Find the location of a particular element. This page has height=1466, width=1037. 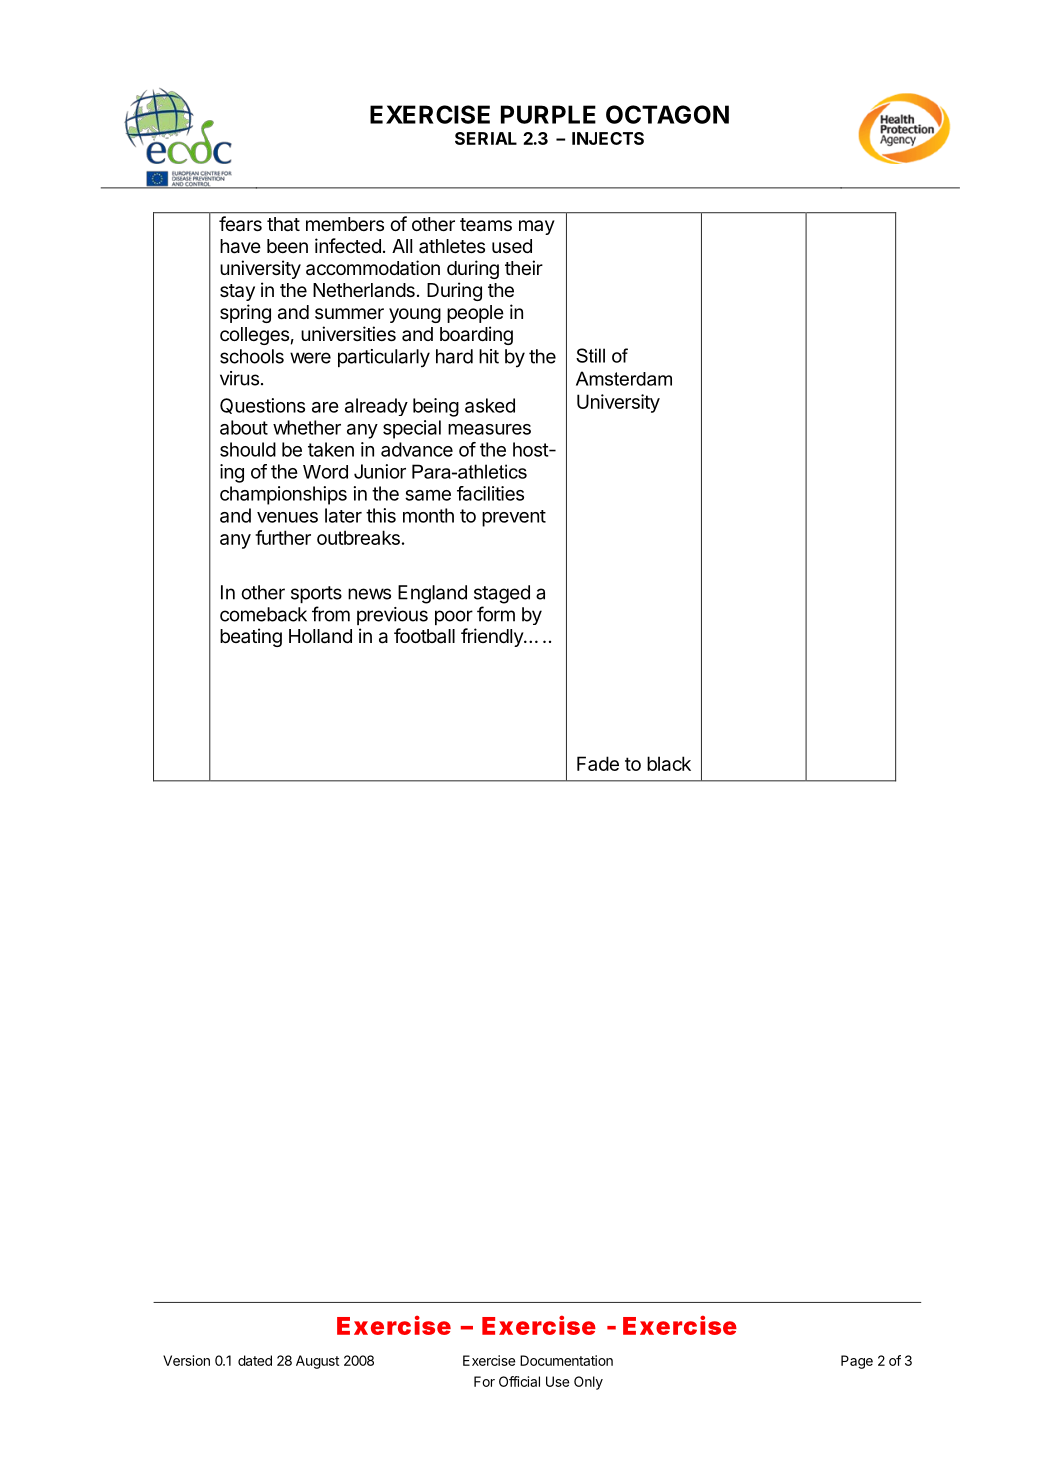

Page is located at coordinates (857, 1362).
